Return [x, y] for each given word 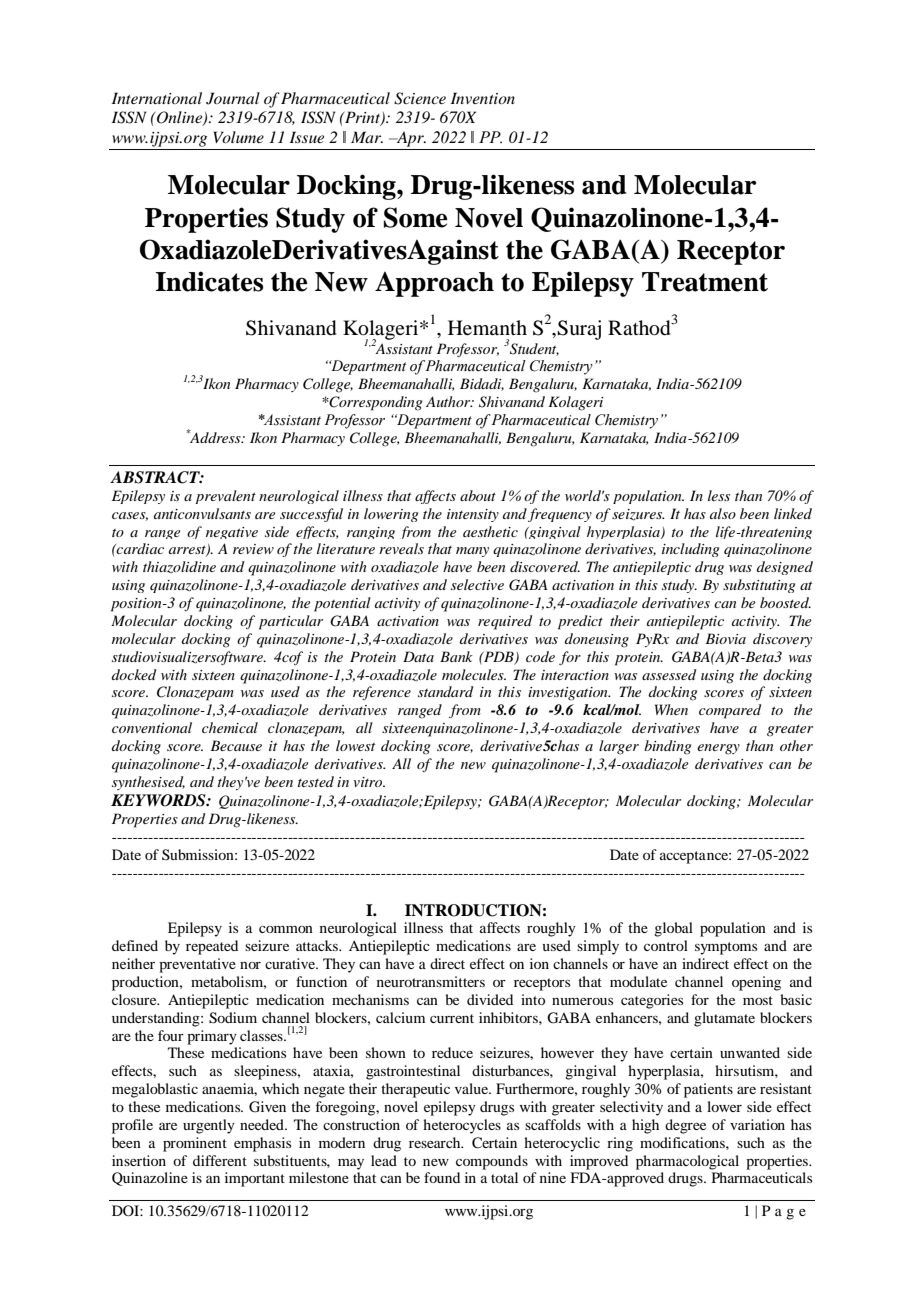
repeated [212, 947]
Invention [483, 98]
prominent [195, 1144]
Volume [238, 137]
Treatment [705, 282]
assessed [669, 674]
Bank [456, 656]
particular [291, 622]
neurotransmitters [431, 981]
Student [534, 349]
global [673, 929]
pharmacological [687, 1162]
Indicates [209, 281]
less [719, 495]
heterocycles [462, 1126]
